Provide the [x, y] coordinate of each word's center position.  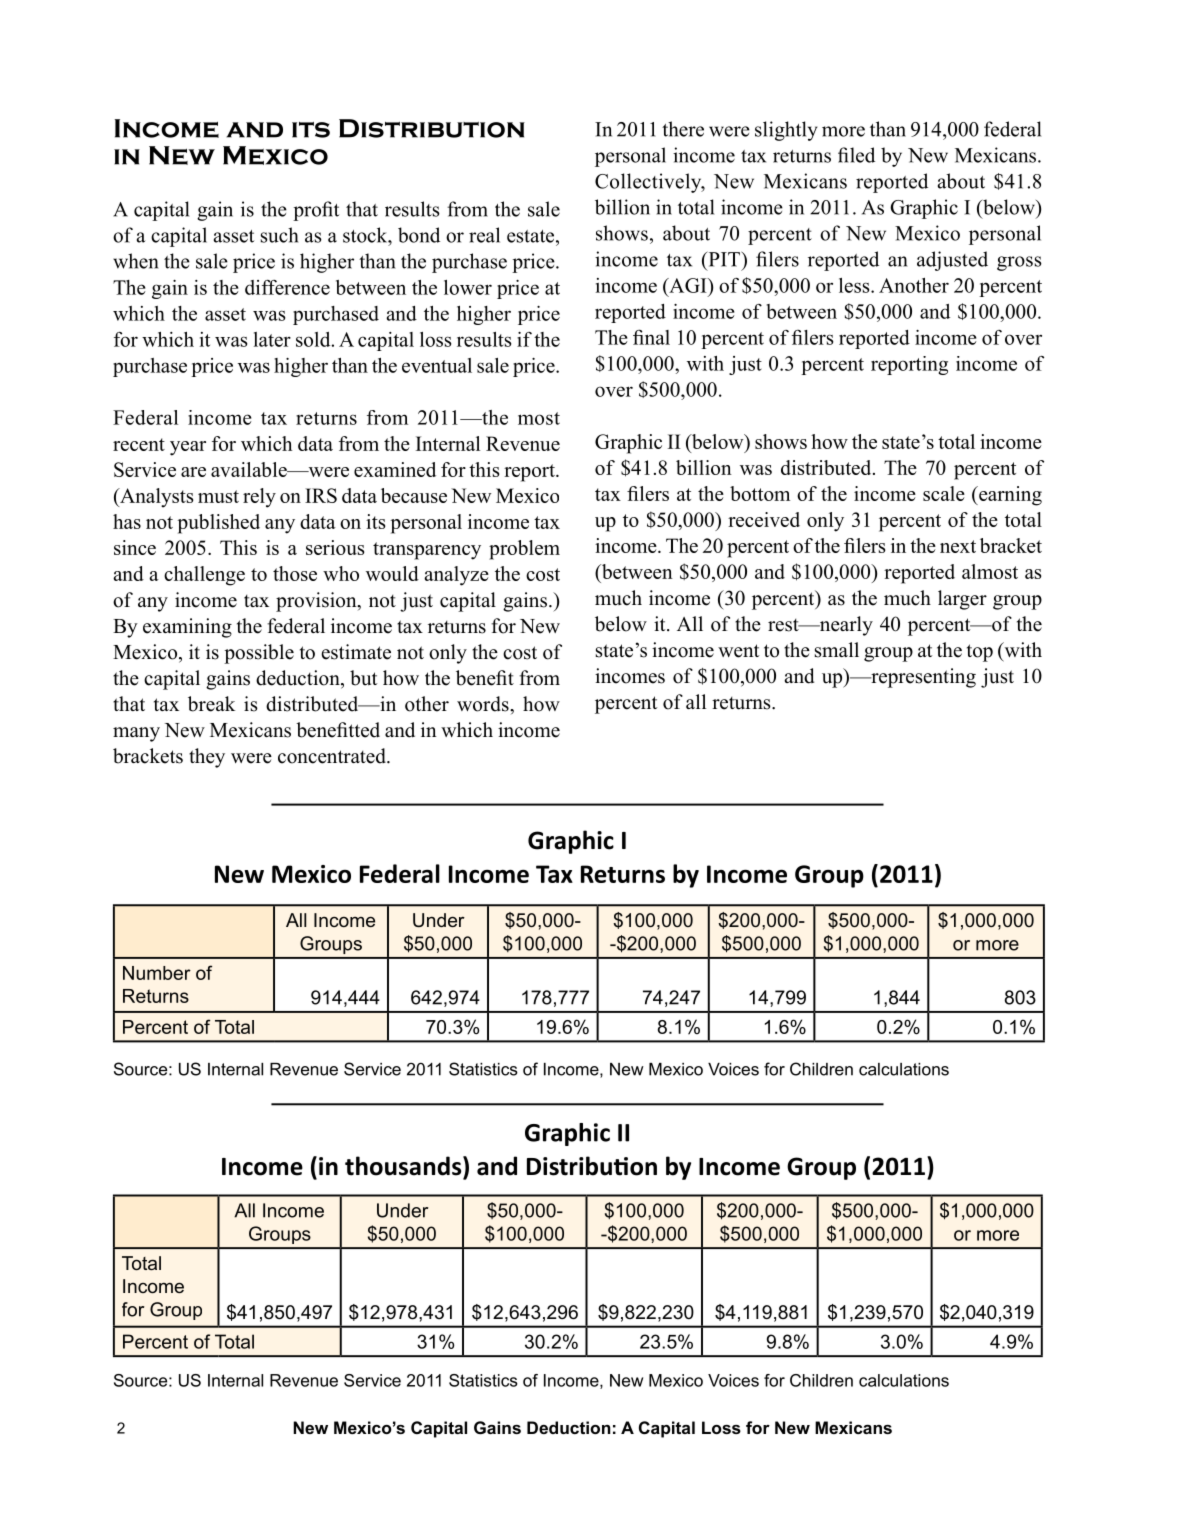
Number [157, 973]
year [188, 448]
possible [259, 654]
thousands [404, 1166]
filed [856, 155]
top [980, 653]
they [207, 758]
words [484, 704]
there [683, 129]
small [837, 650]
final [651, 337]
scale [944, 493]
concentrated [333, 756]
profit [316, 211]
